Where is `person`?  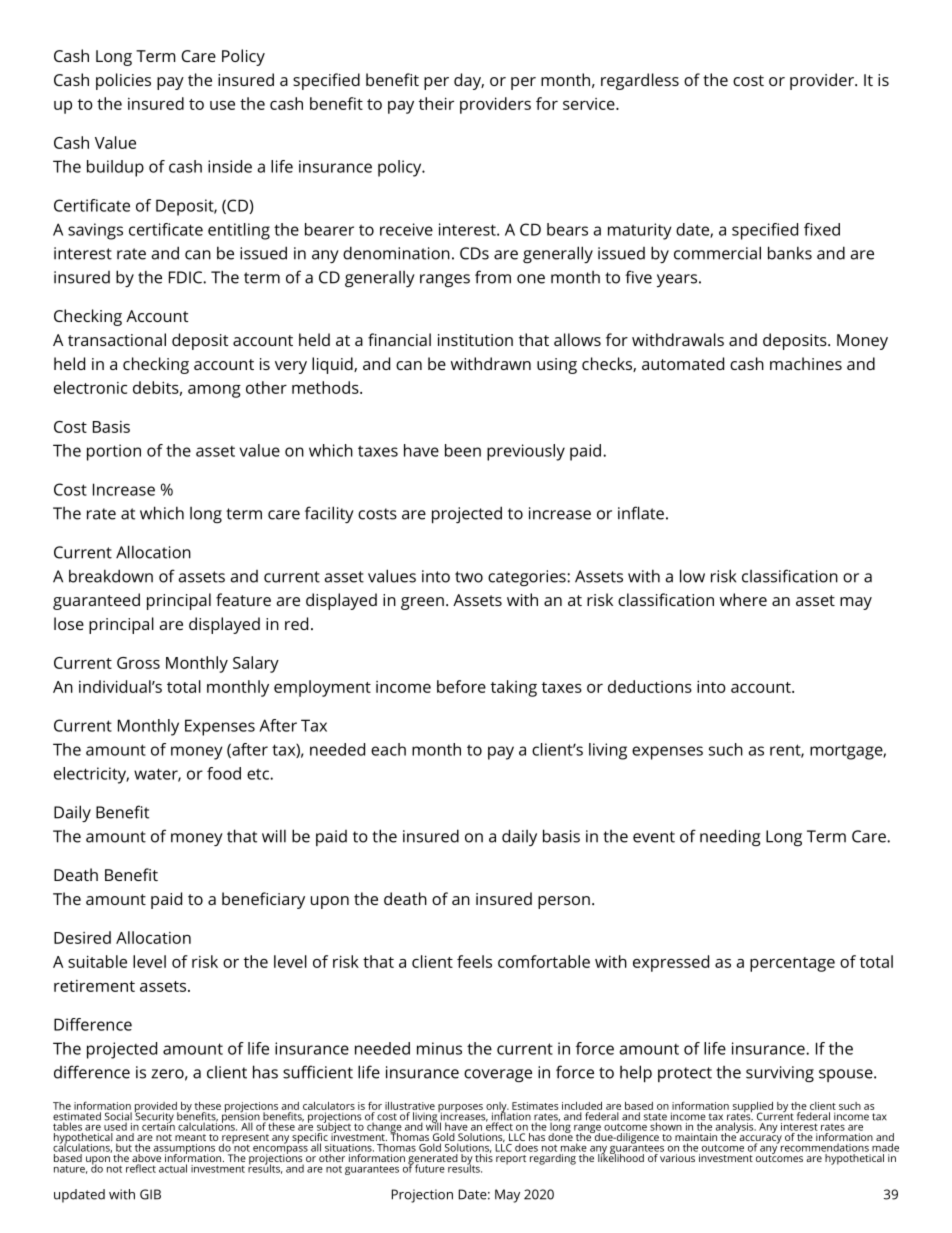 person is located at coordinates (564, 902).
